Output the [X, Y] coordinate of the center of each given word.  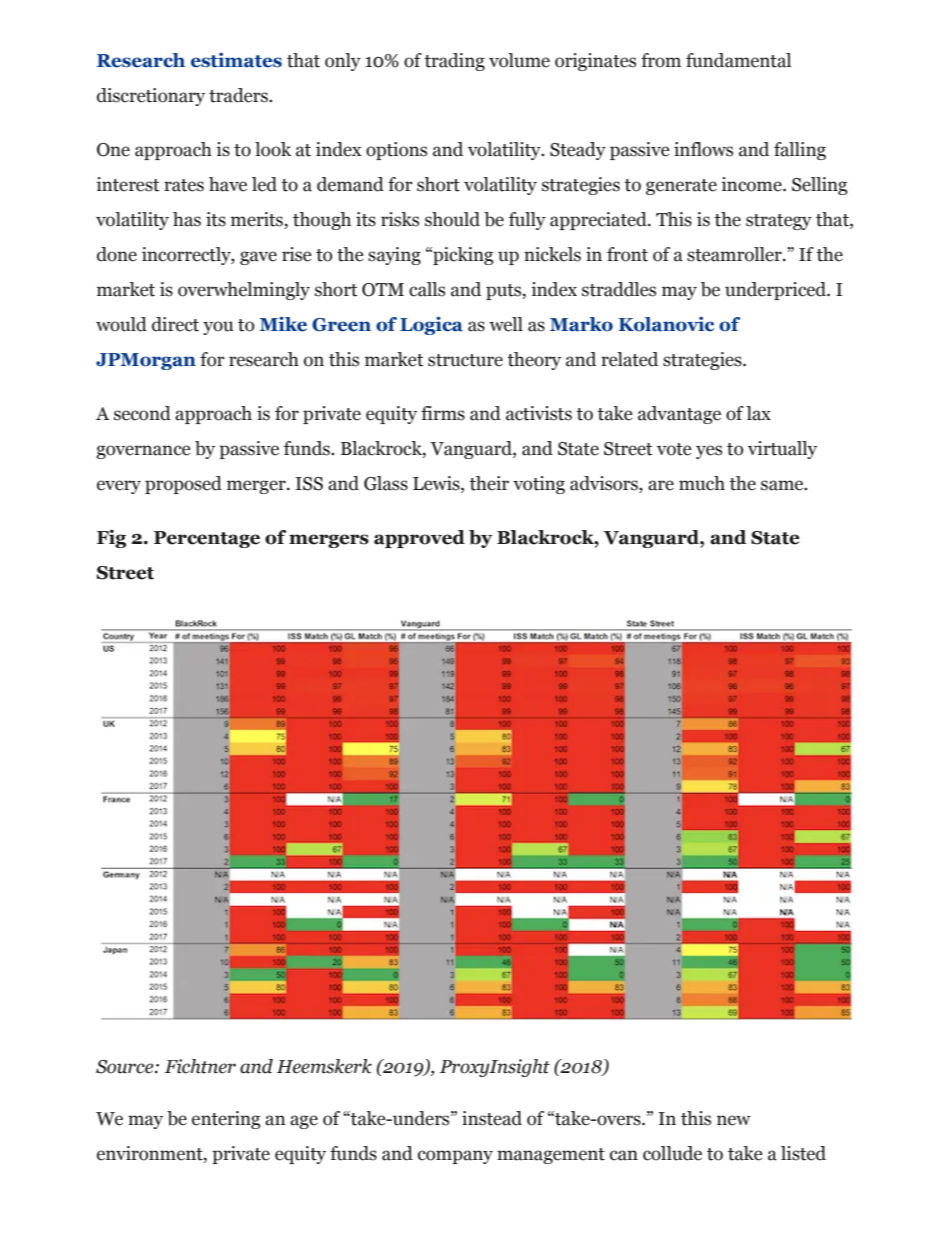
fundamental [738, 60]
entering [226, 1120]
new [734, 1120]
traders [239, 95]
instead [492, 1118]
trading [454, 62]
